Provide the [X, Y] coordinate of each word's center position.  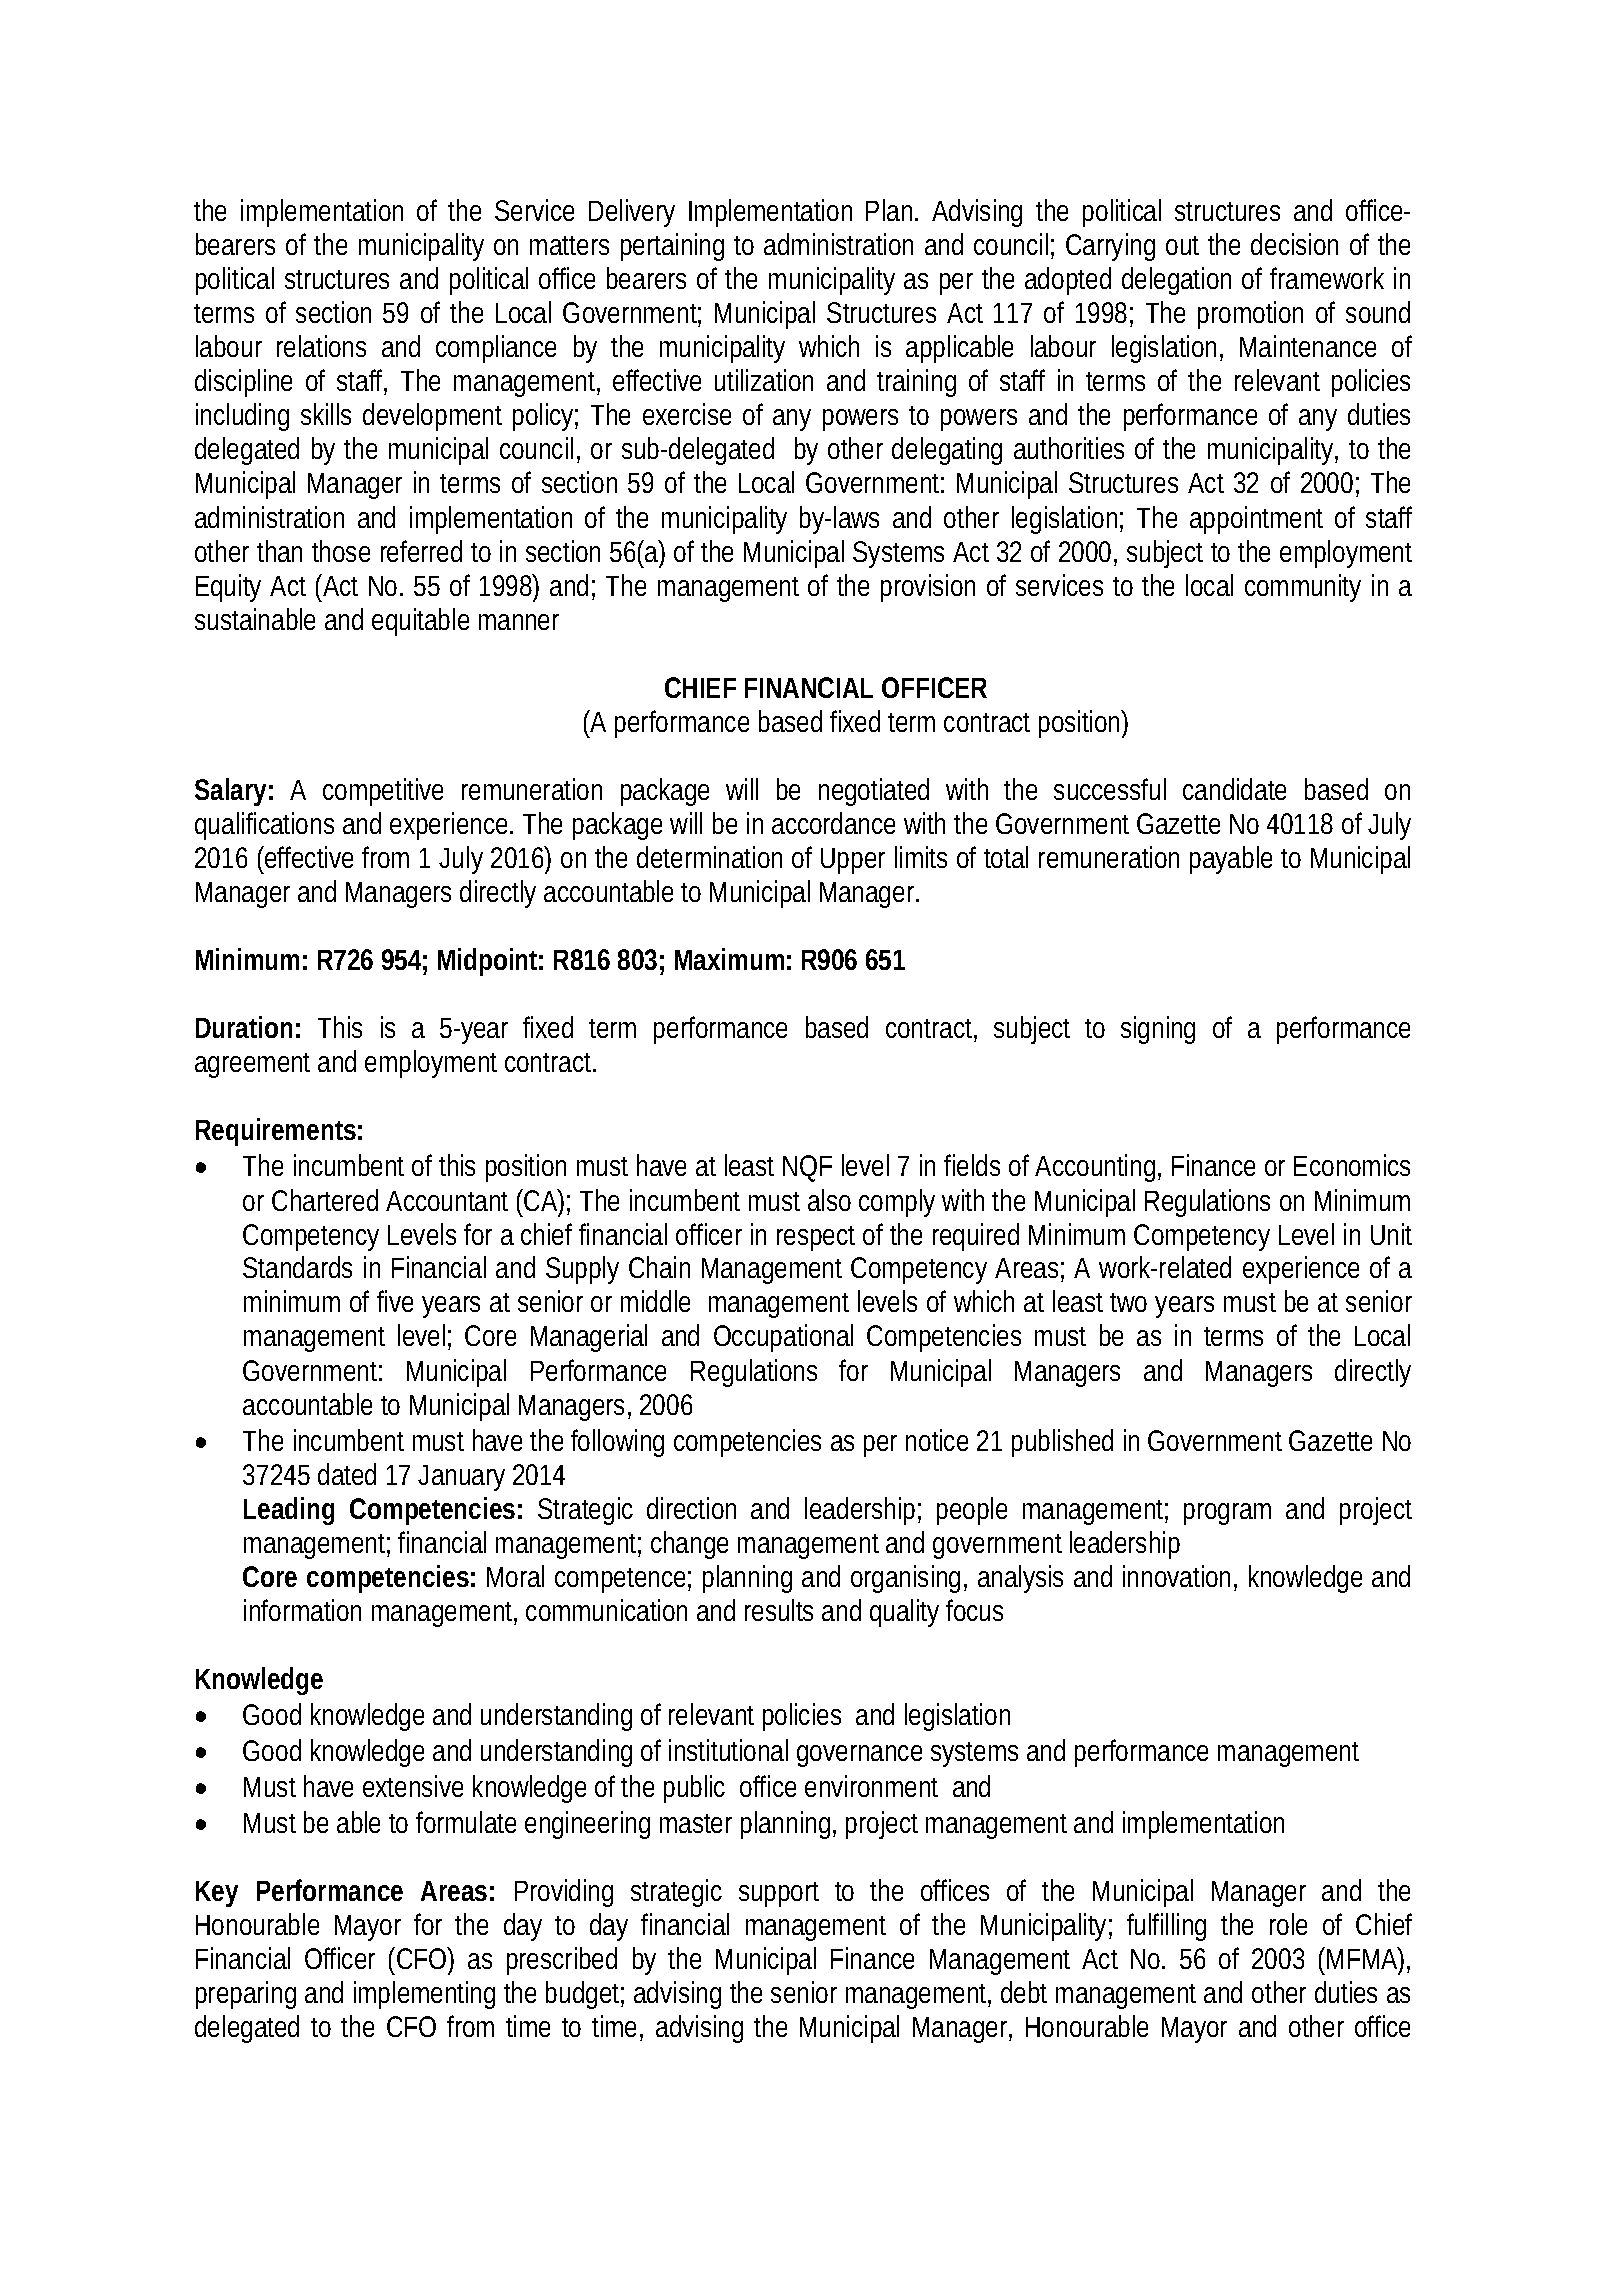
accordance [833, 823]
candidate [1234, 789]
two [1128, 1302]
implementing [424, 1995]
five [395, 1301]
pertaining [672, 247]
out [1182, 245]
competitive [383, 792]
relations [321, 346]
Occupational [783, 1338]
